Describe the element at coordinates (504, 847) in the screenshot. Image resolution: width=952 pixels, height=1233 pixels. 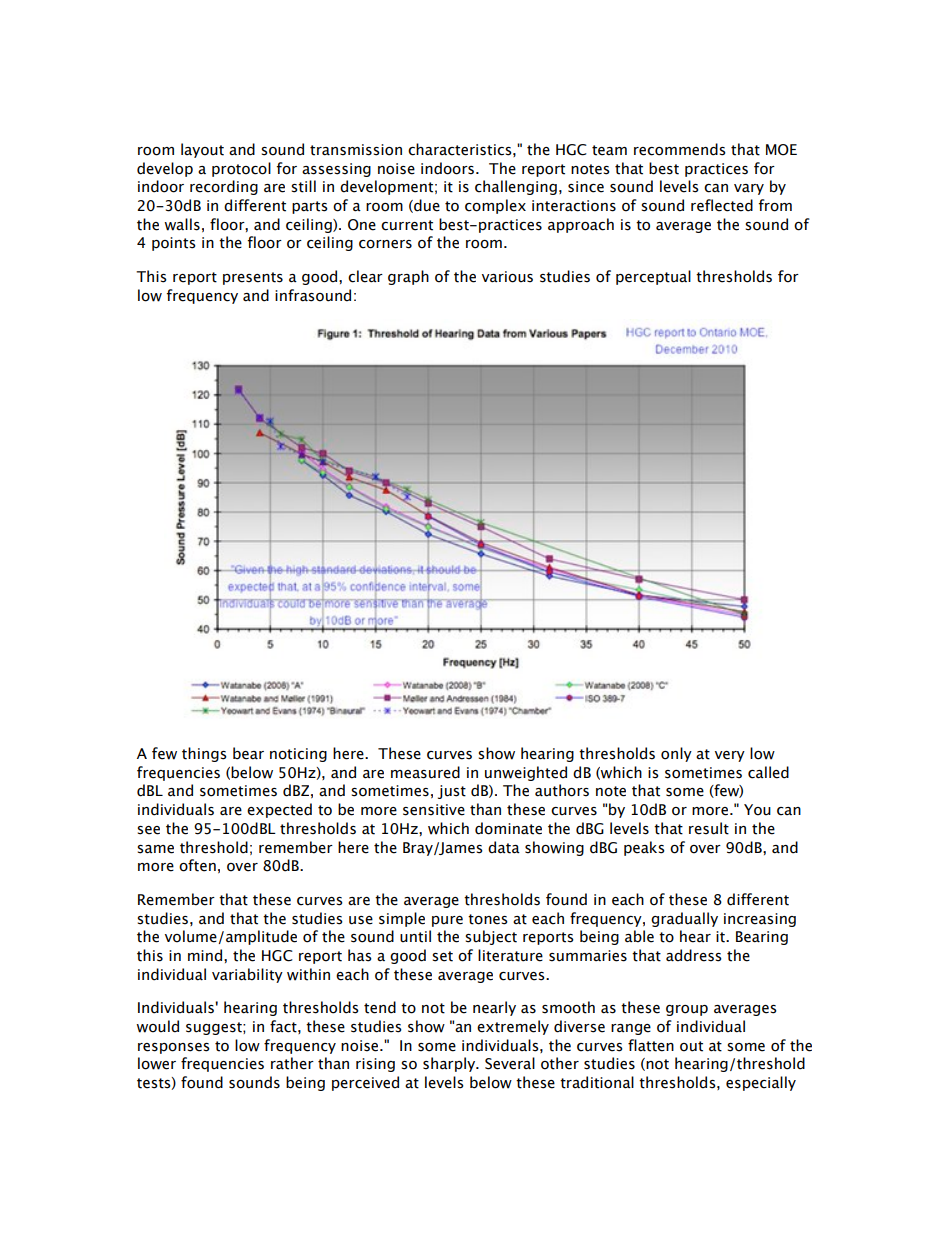
I see `data` at that location.
